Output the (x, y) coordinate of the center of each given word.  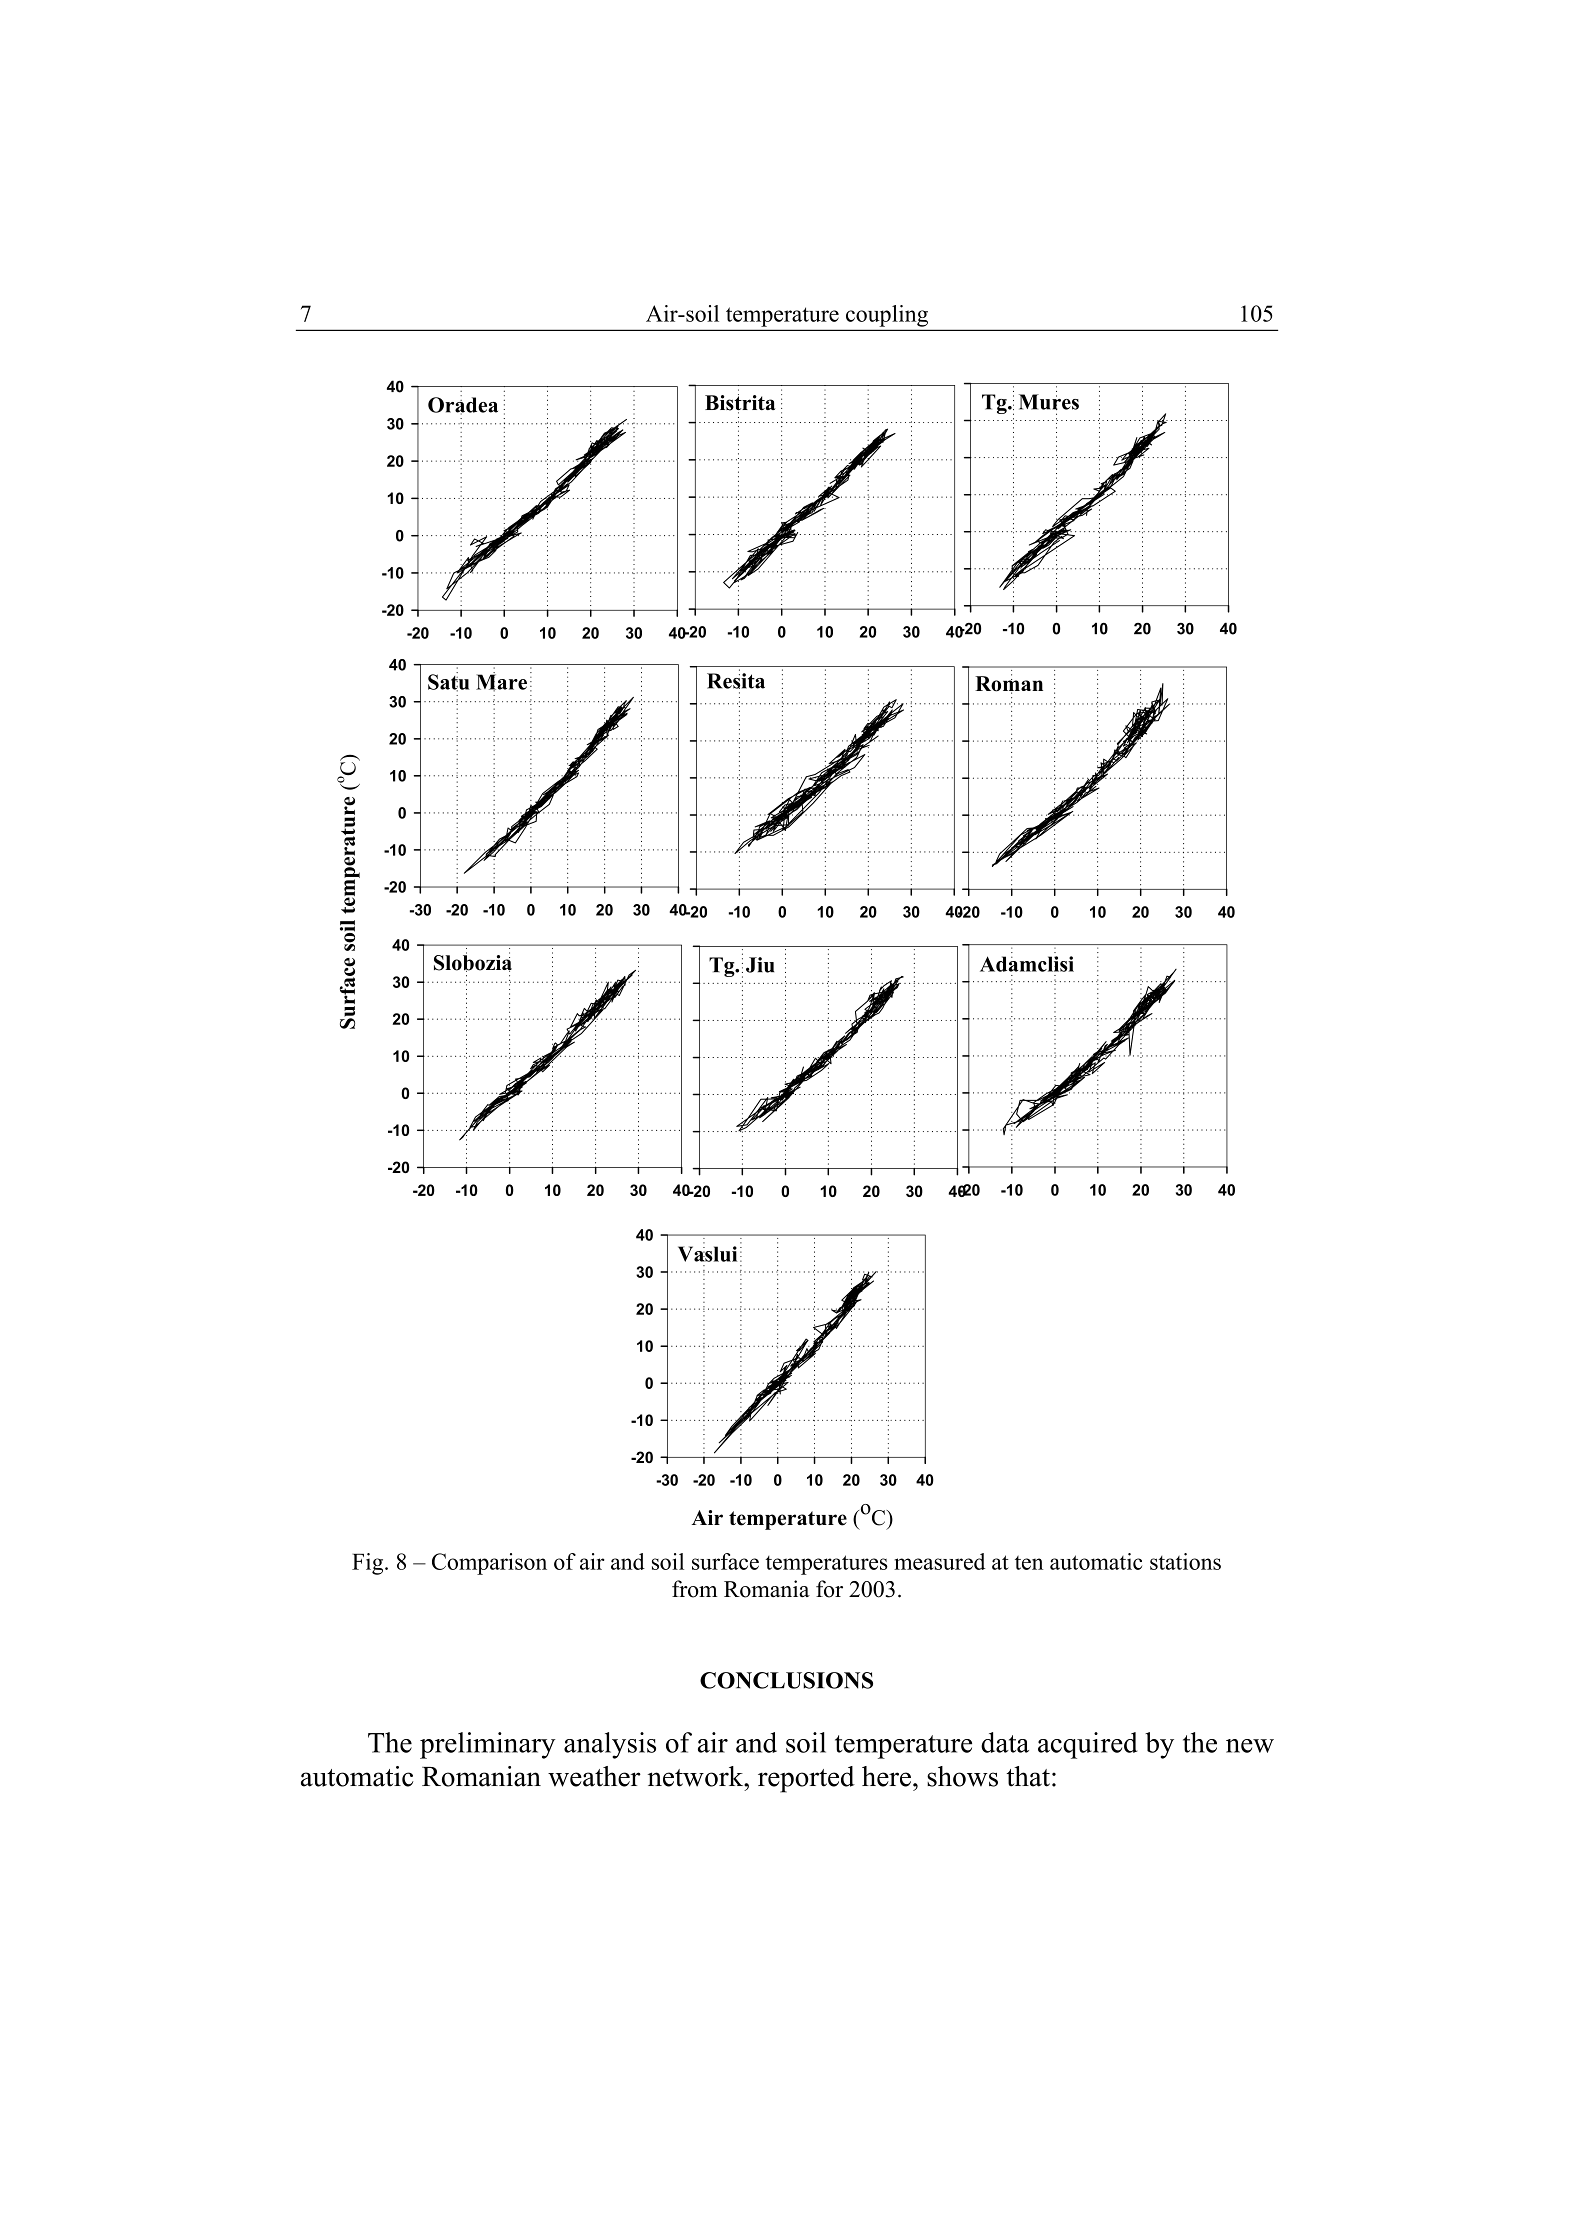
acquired (1087, 1745)
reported (806, 1779)
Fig (369, 1564)
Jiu (760, 965)
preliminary (488, 1745)
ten (1029, 1562)
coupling (887, 316)
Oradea (463, 405)
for (829, 1589)
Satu (448, 682)
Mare (501, 682)
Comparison (489, 1564)
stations (1185, 1561)
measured (939, 1561)
